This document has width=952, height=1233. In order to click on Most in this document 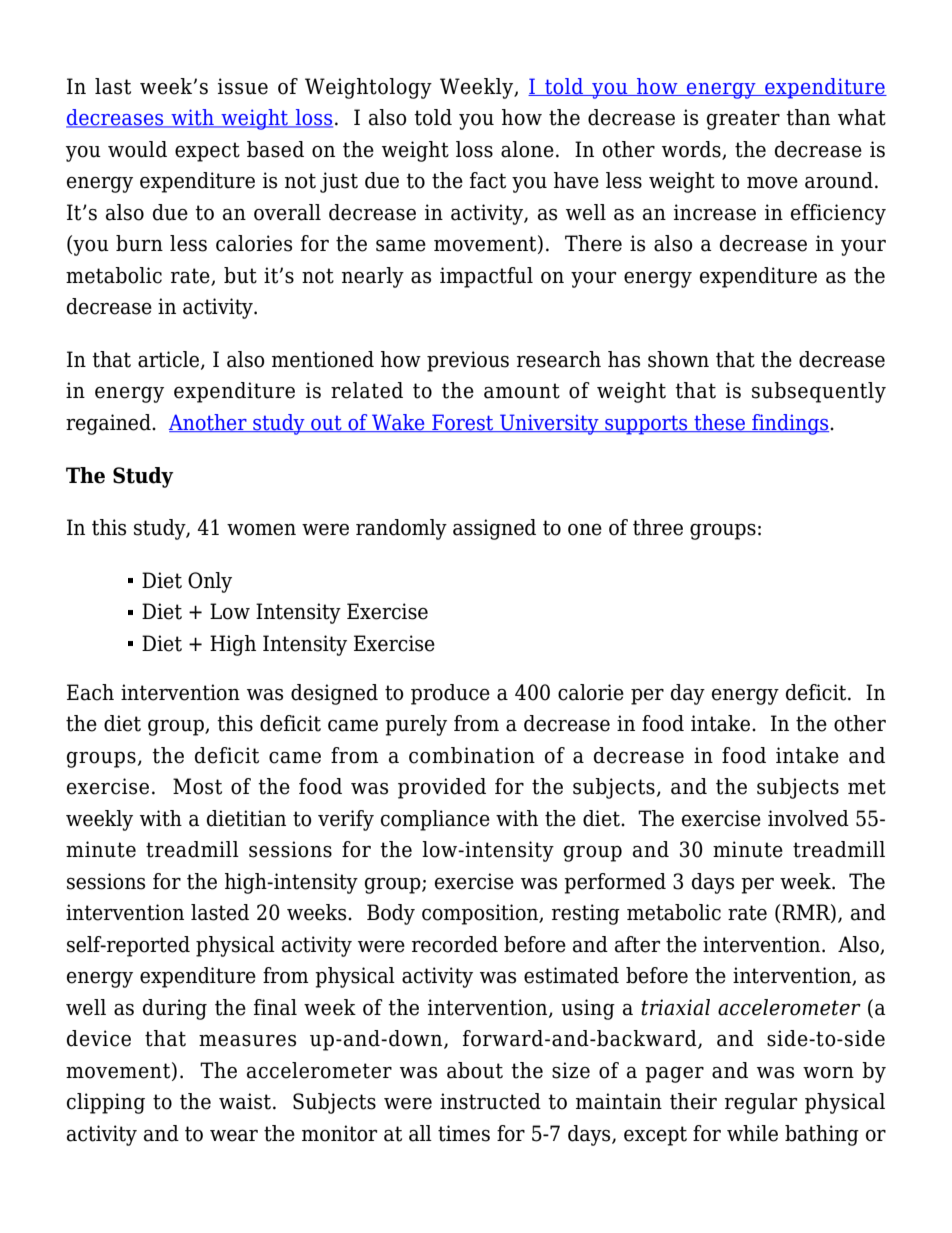, I will do `click(197, 786)`.
